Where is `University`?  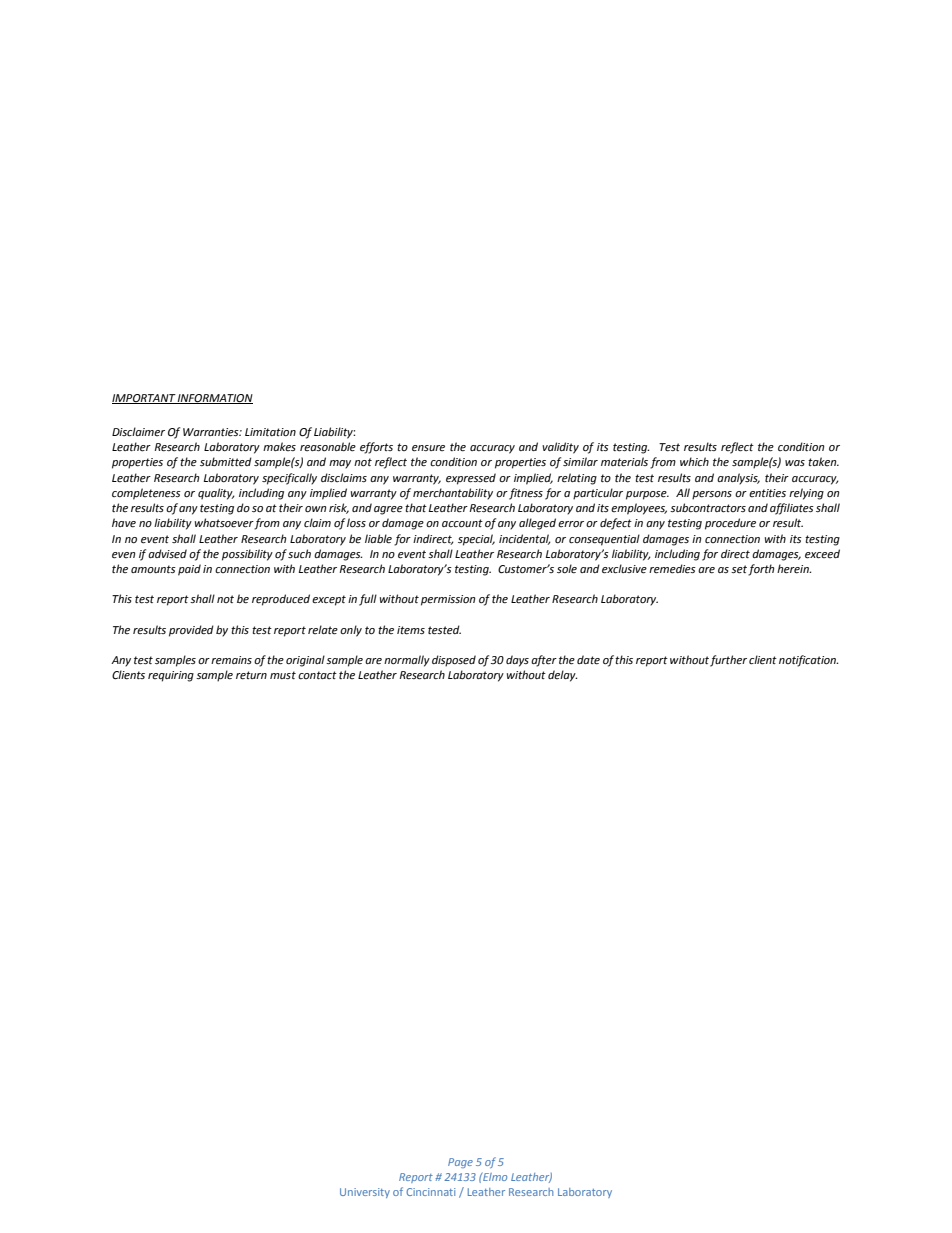 University is located at coordinates (365, 1193).
